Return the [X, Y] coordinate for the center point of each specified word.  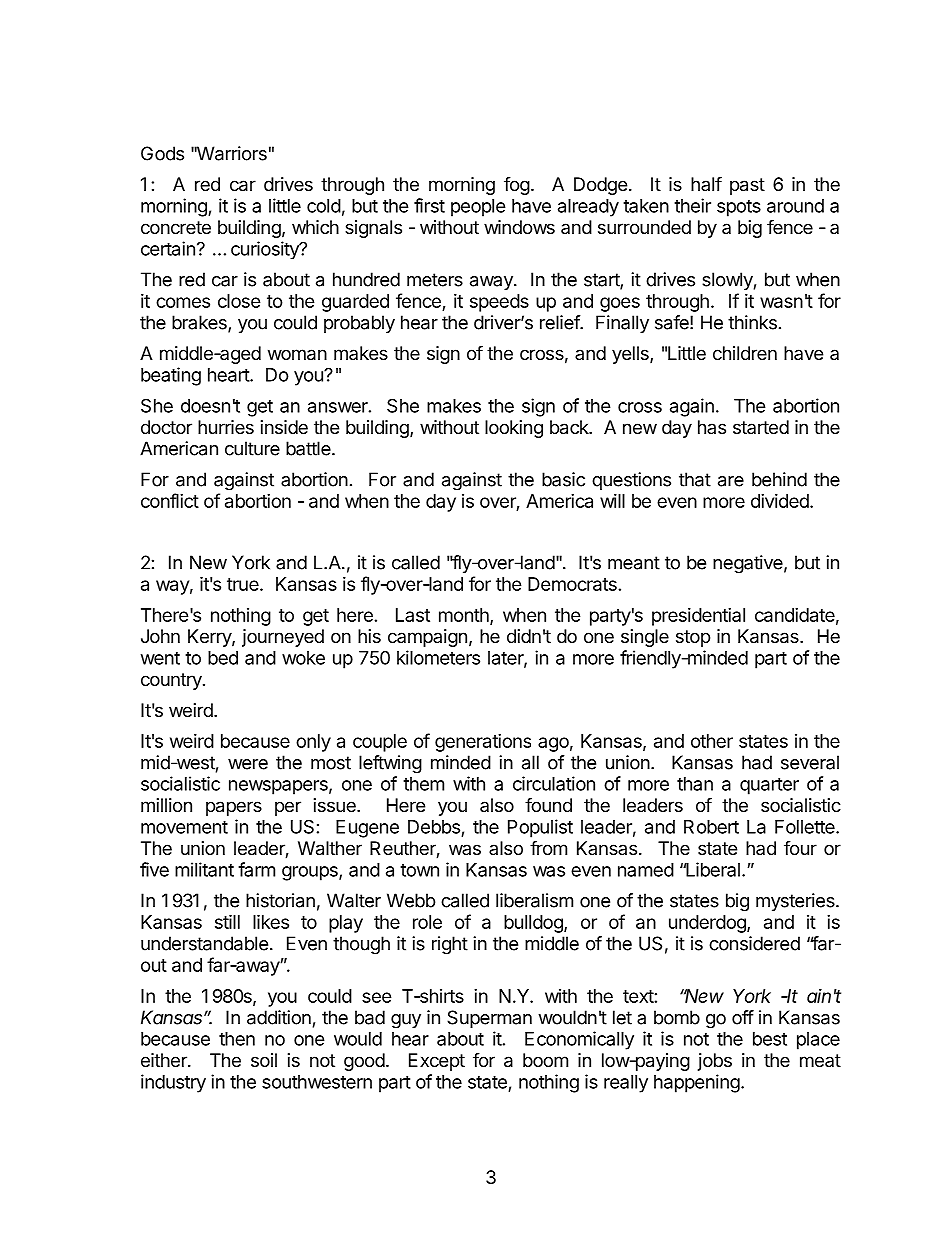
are [731, 481]
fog [517, 186]
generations [483, 743]
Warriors [230, 153]
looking [514, 429]
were [248, 764]
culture [252, 448]
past [747, 186]
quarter [769, 786]
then [237, 1039]
